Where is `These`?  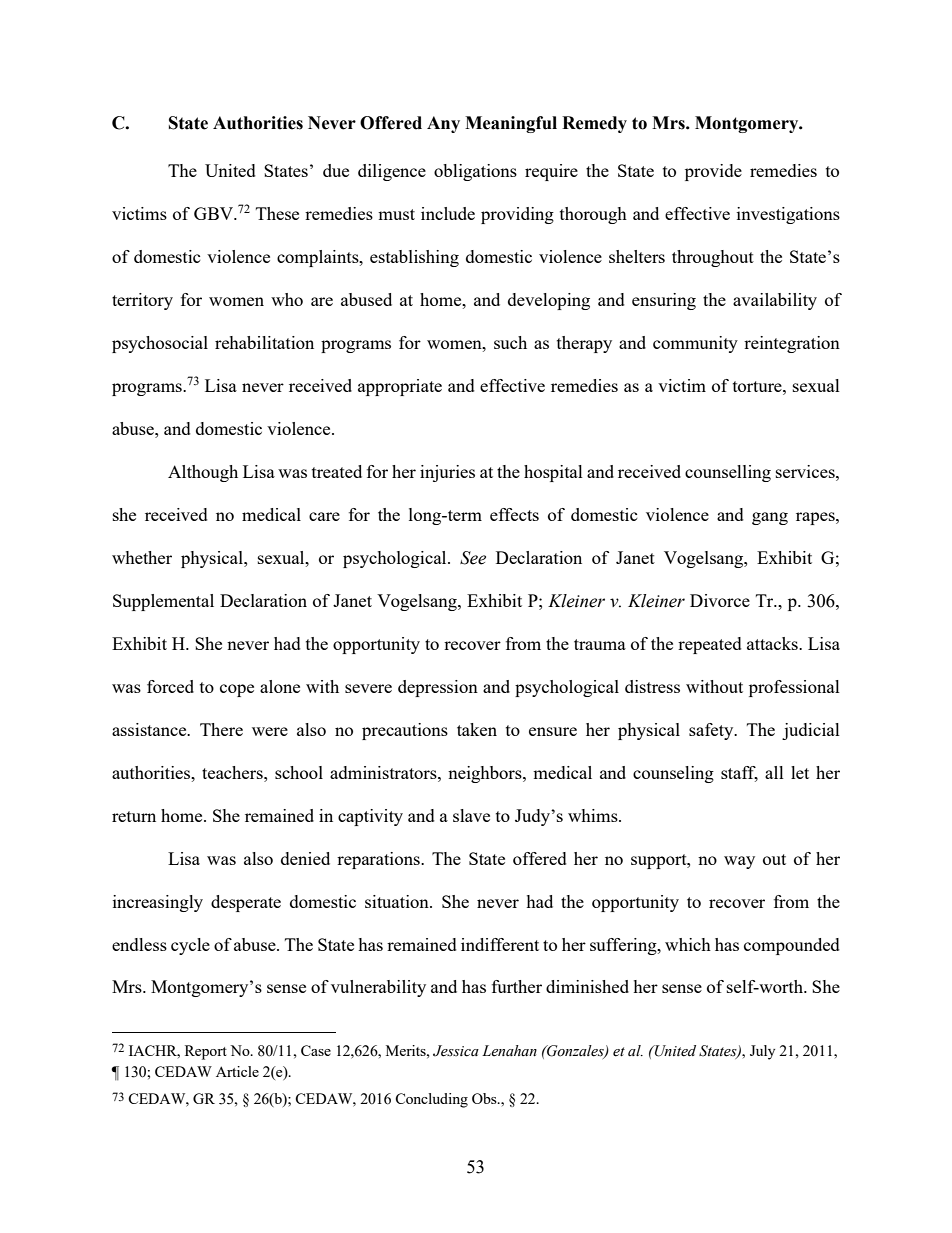 These is located at coordinates (277, 213).
